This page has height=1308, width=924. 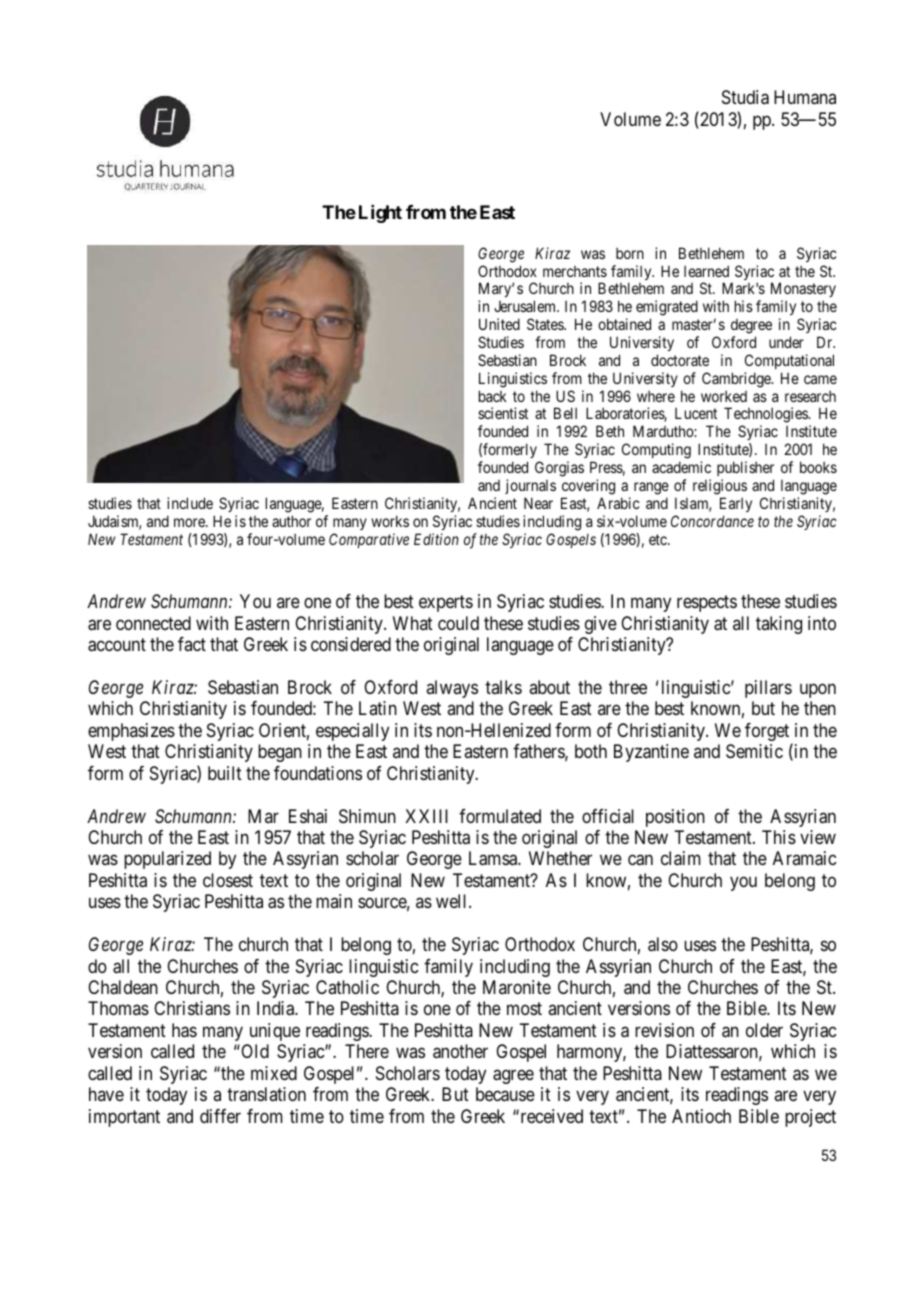 I want to click on Antioch, so click(x=701, y=1116).
